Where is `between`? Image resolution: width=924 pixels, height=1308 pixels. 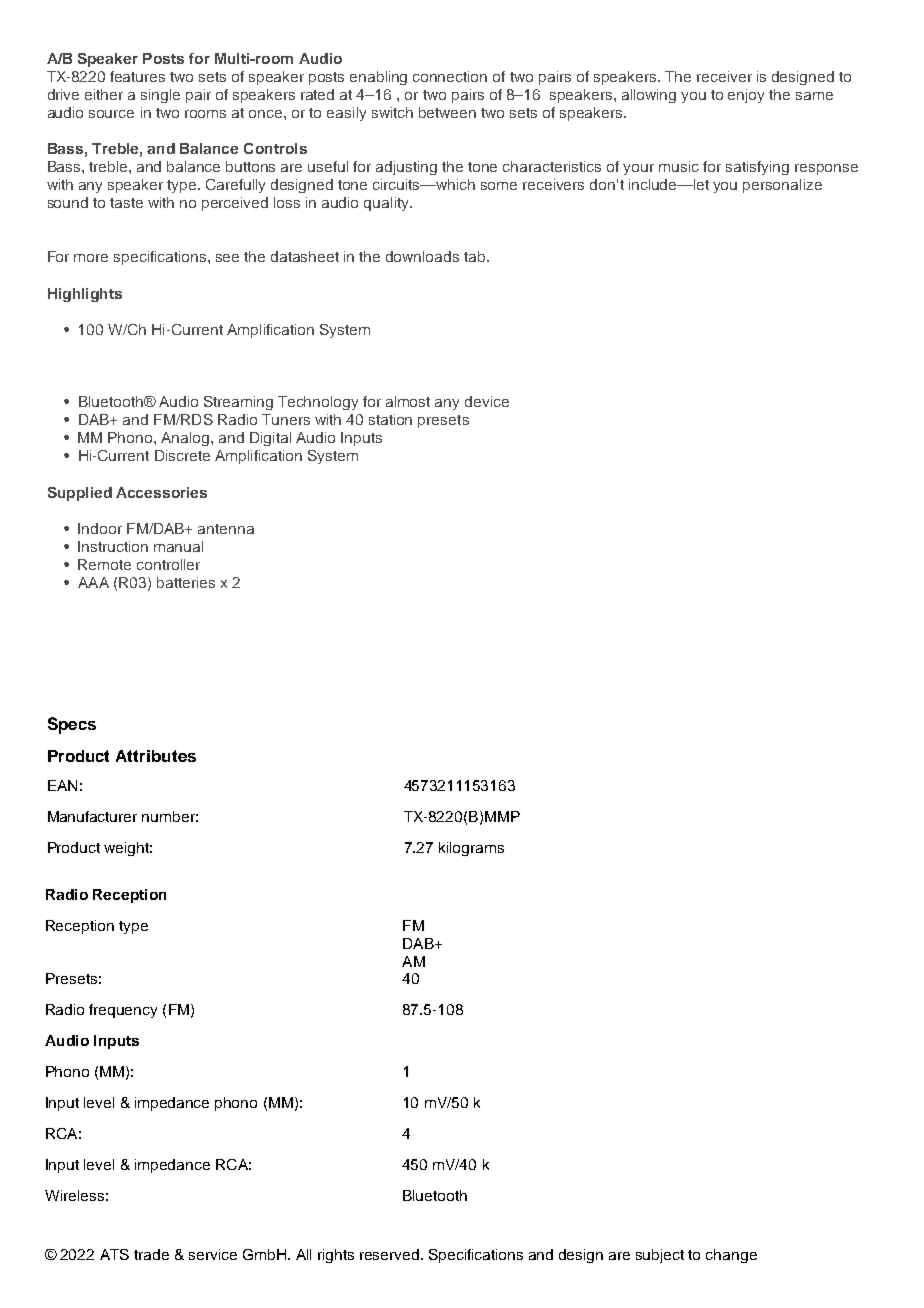
between is located at coordinates (447, 112).
